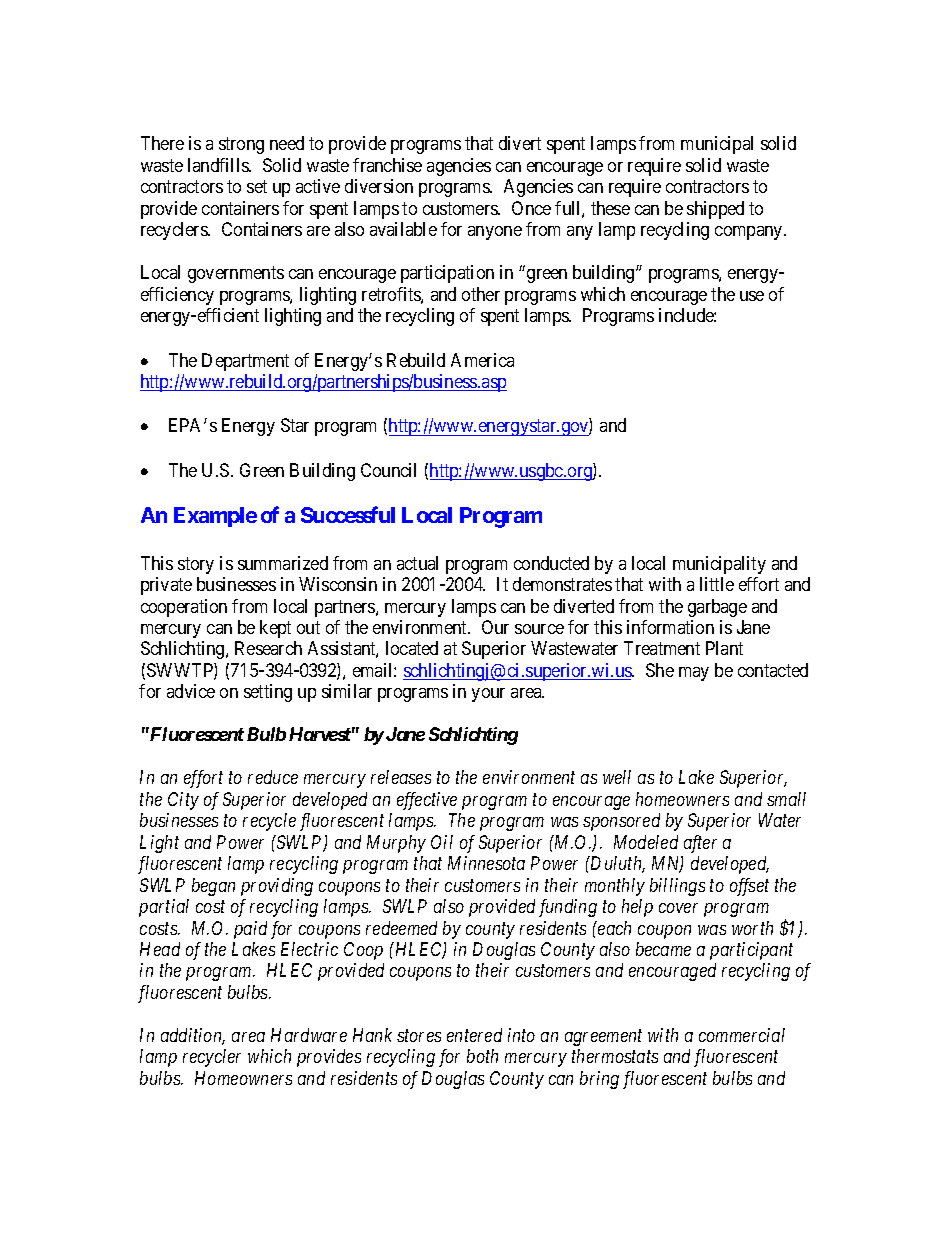 This document has width=952, height=1233. Describe the element at coordinates (268, 693) in the document. I see `setting` at that location.
